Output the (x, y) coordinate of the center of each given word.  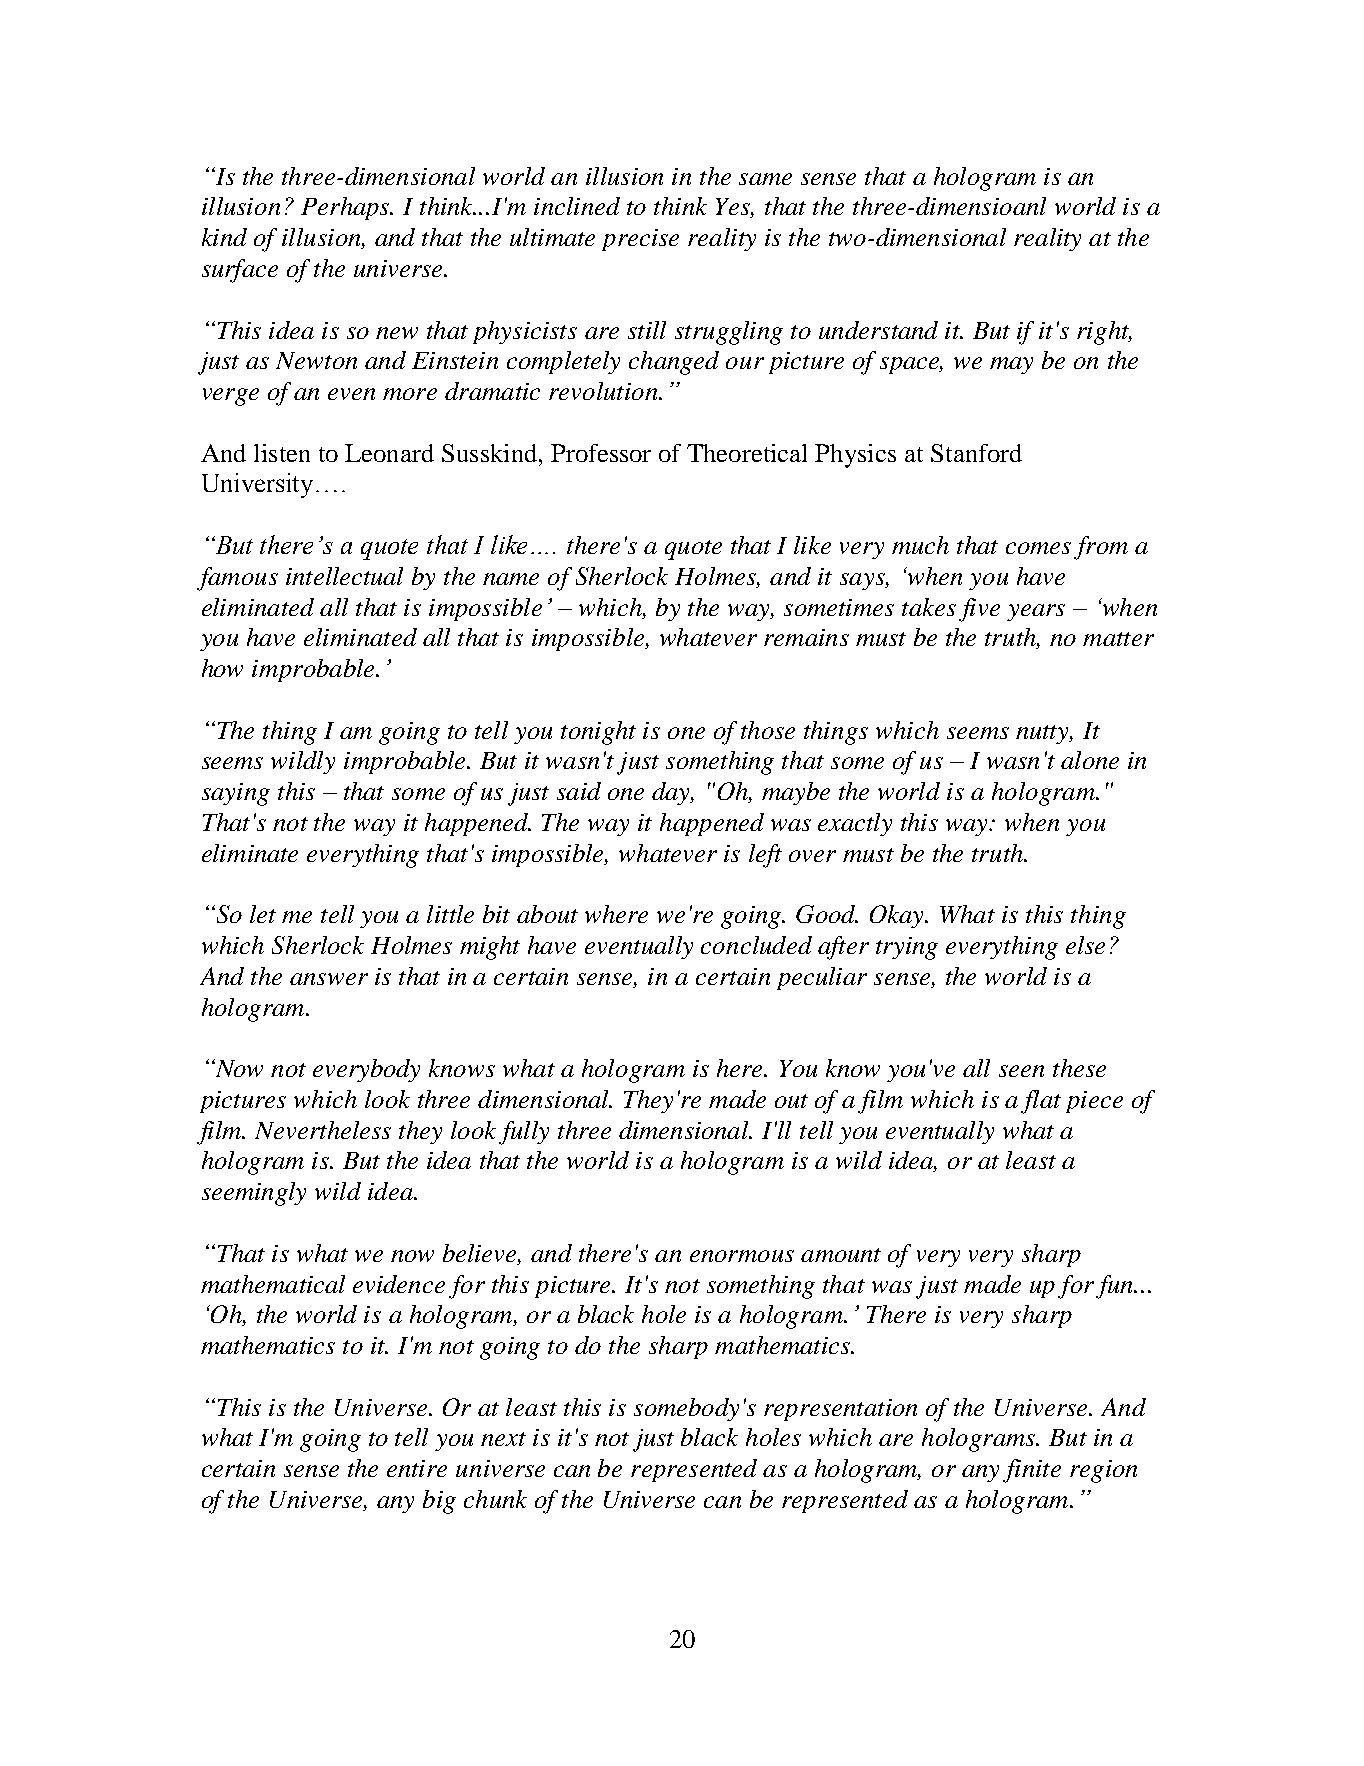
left (765, 856)
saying (236, 794)
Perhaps (346, 208)
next (503, 1439)
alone (1090, 760)
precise (640, 240)
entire (417, 1468)
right (1104, 333)
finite (1032, 1471)
